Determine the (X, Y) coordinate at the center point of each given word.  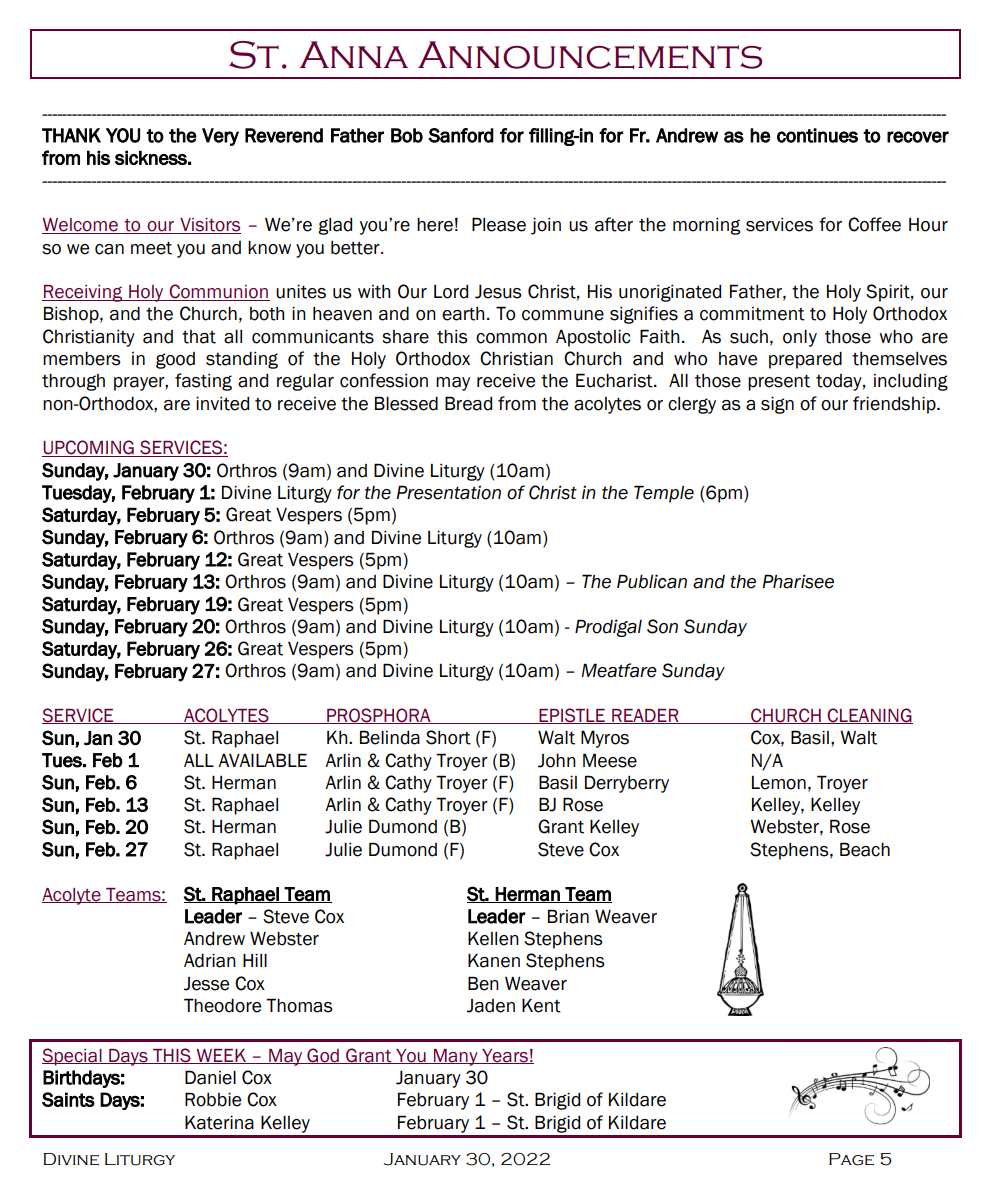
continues (817, 135)
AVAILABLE (262, 760)
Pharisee (798, 581)
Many (456, 1057)
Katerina (219, 1122)
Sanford (461, 135)
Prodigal (608, 628)
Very (220, 137)
